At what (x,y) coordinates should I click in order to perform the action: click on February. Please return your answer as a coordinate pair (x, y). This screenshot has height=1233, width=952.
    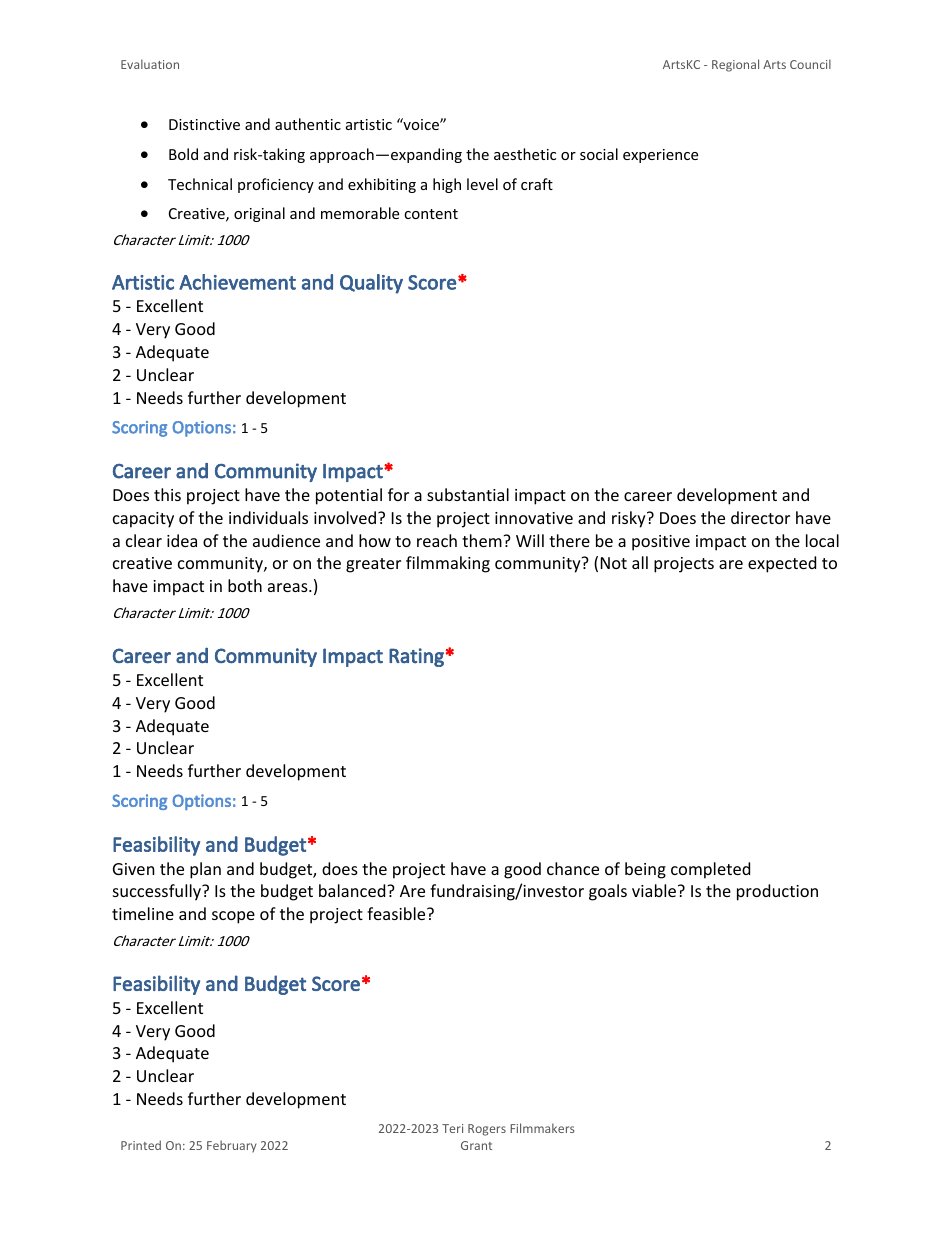
    Looking at the image, I should click on (232, 1146).
